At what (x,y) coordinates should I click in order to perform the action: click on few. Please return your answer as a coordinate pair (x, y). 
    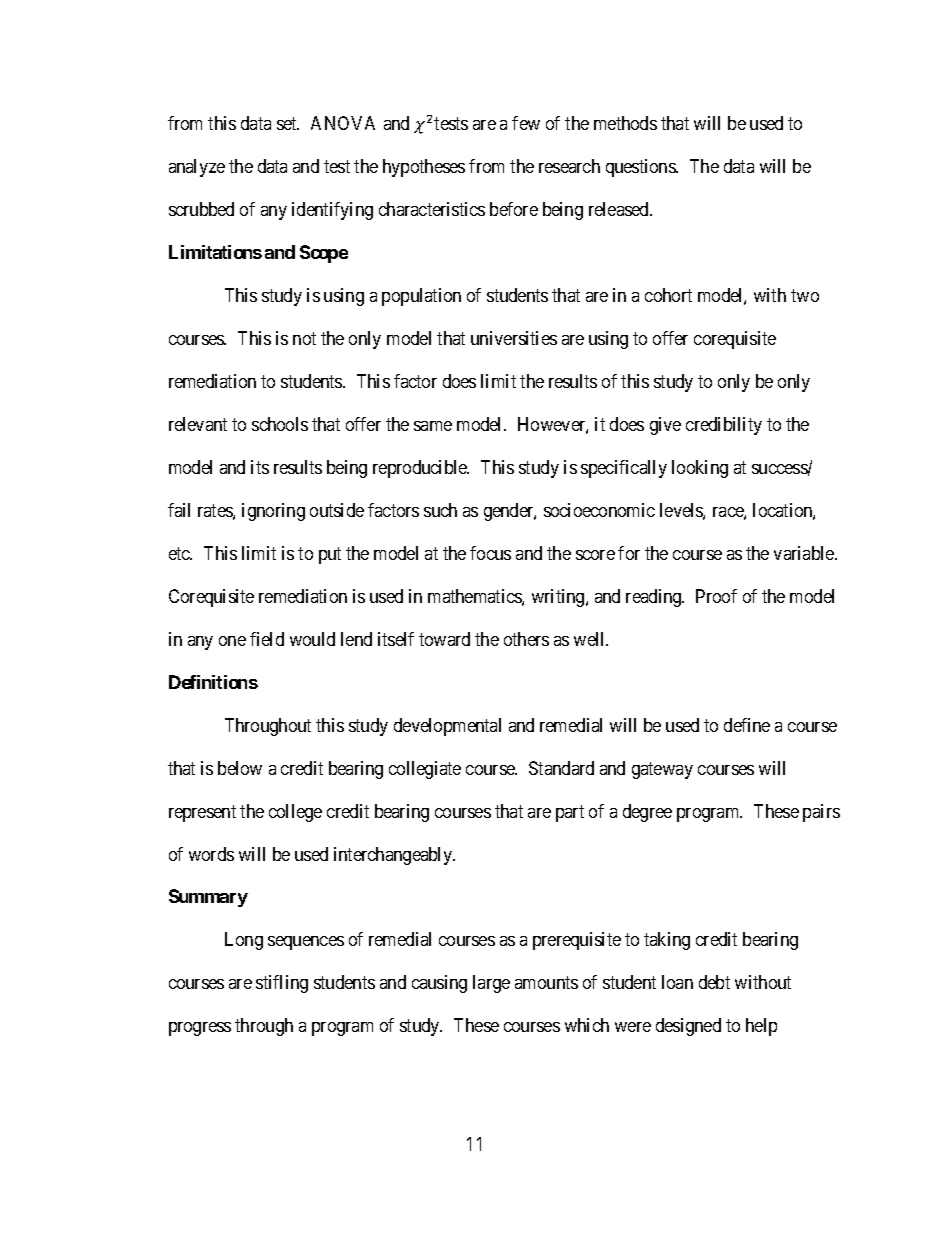
    Looking at the image, I should click on (526, 123).
